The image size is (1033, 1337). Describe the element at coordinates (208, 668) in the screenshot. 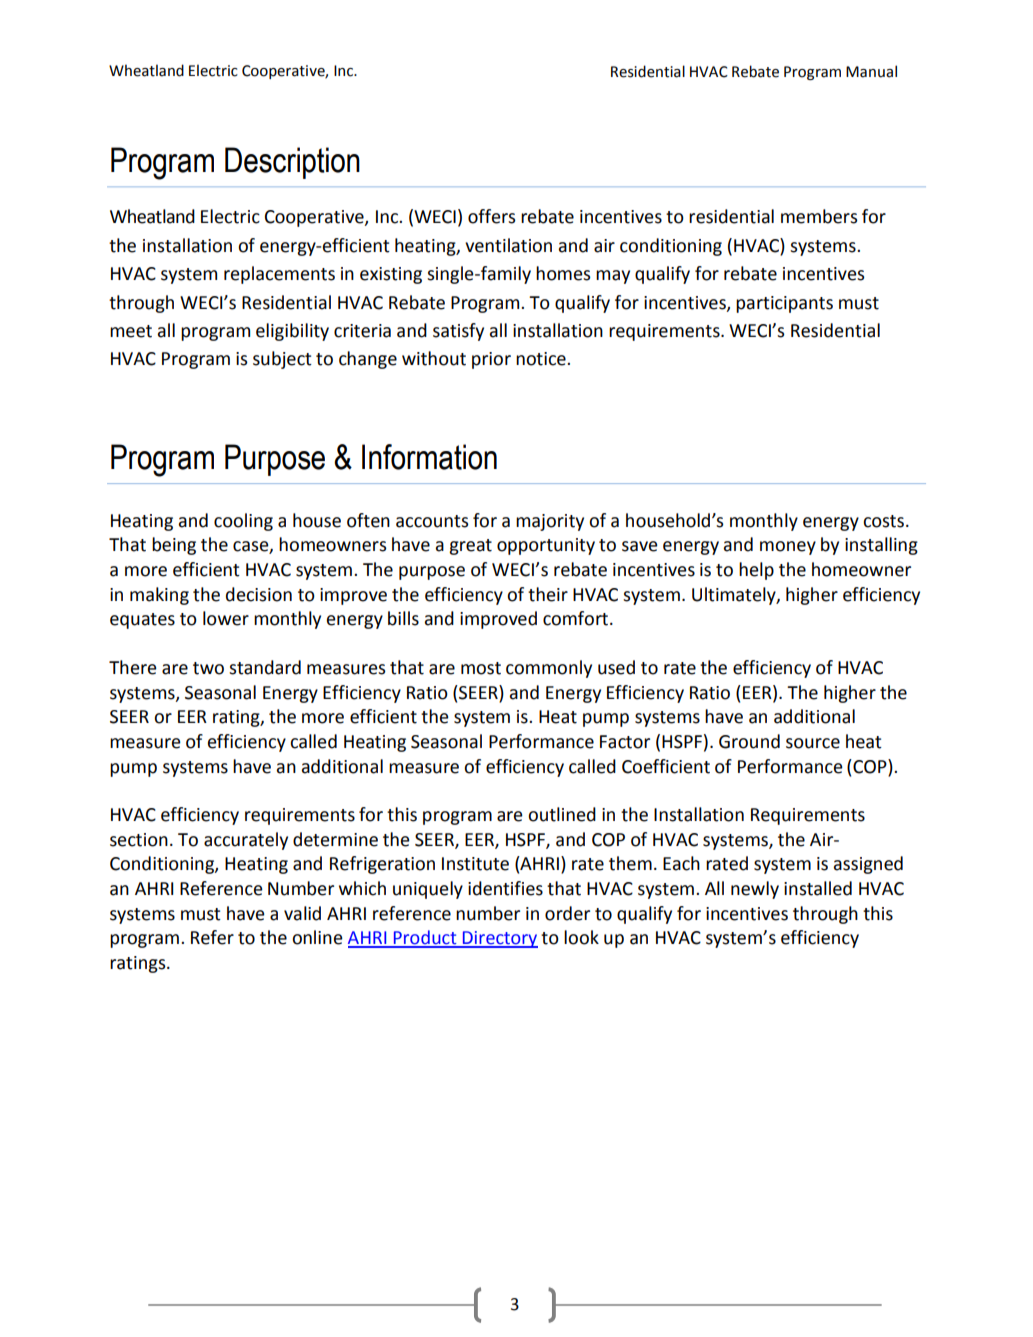

I see `two` at that location.
